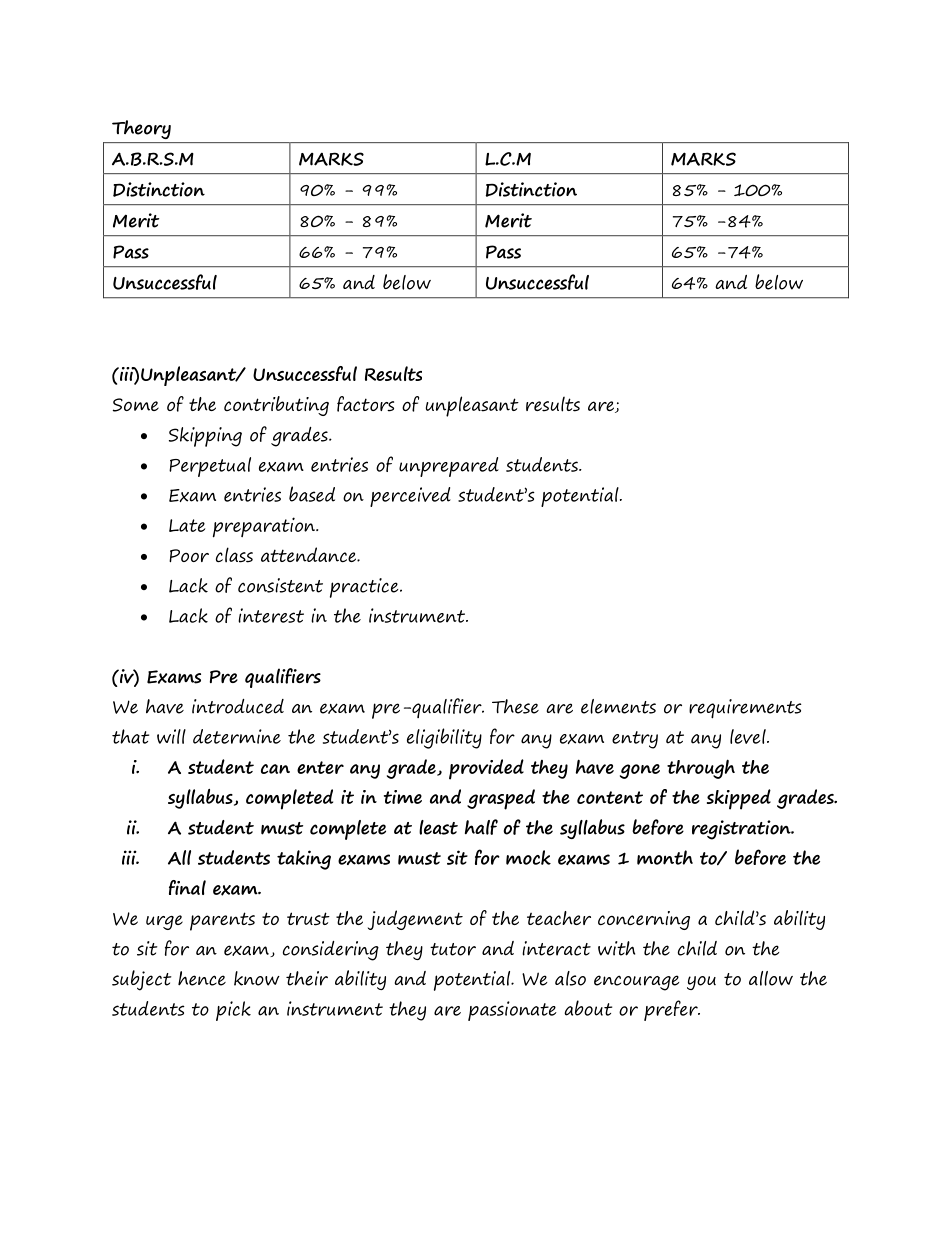 This page has width=952, height=1233. What do you see at coordinates (141, 129) in the page?
I see `Theory` at bounding box center [141, 129].
